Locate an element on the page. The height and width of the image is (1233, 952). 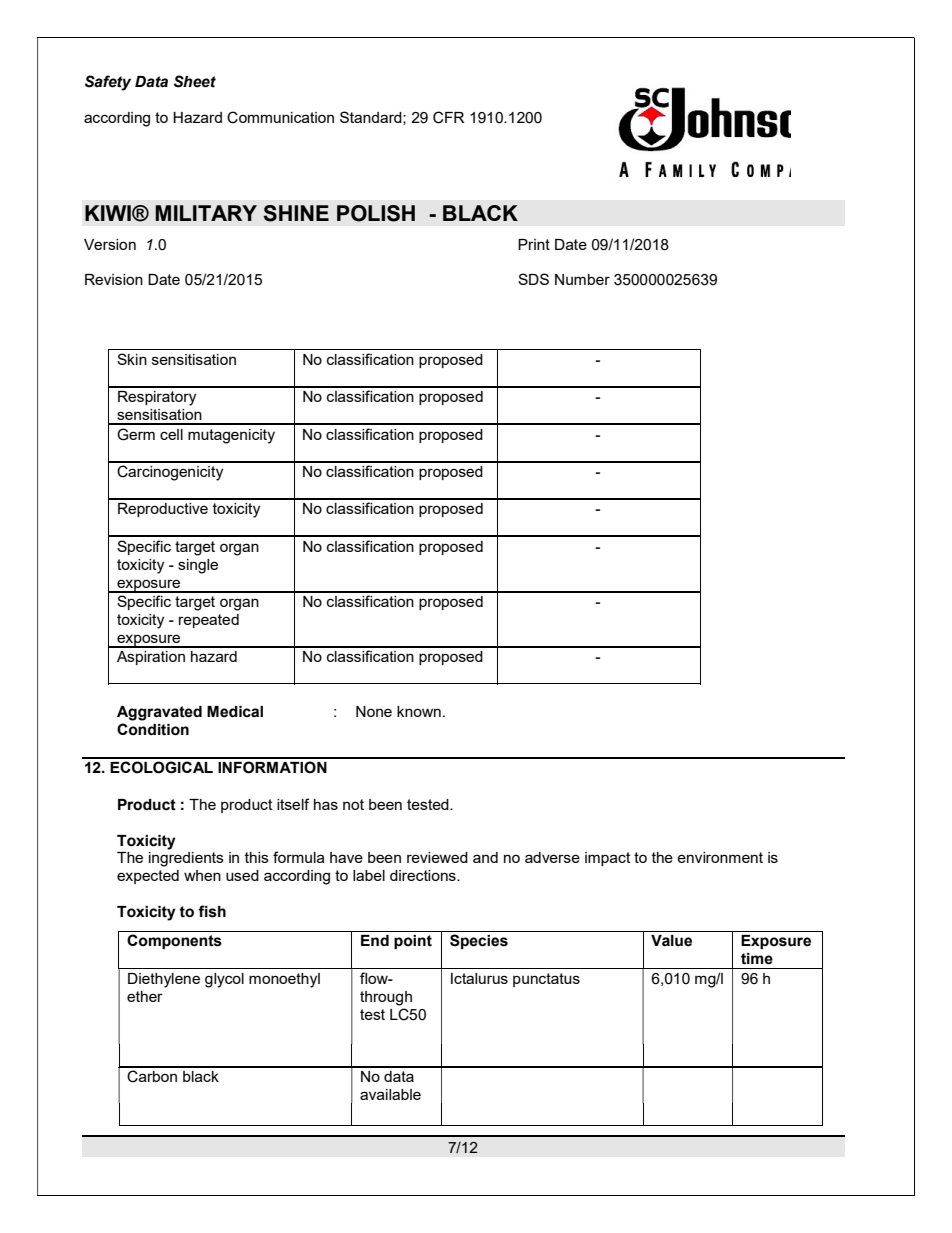
CFR is located at coordinates (448, 117).
